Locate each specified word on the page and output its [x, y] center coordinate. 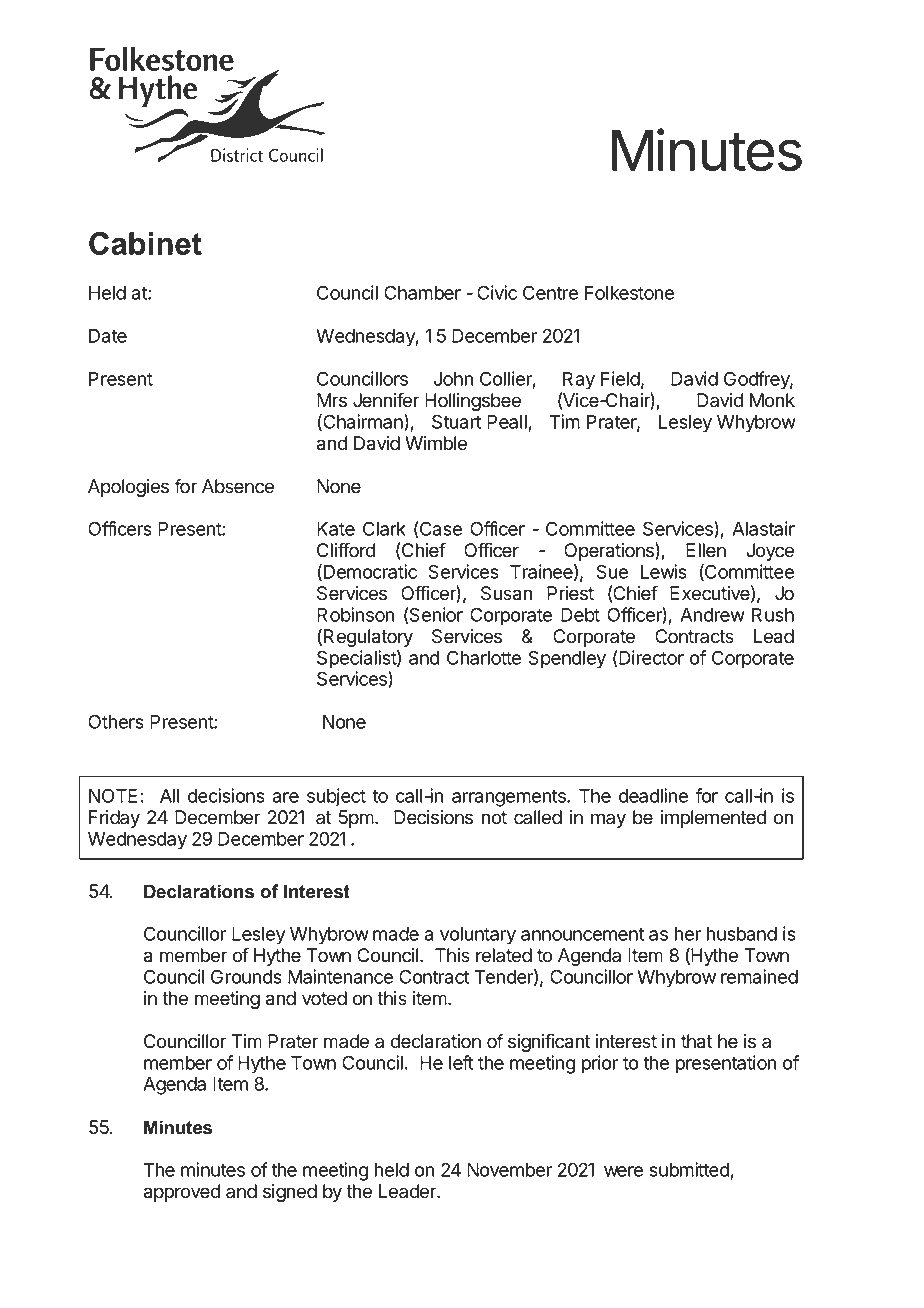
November [509, 1170]
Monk [772, 400]
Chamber [422, 292]
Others [116, 721]
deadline [653, 795]
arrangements [510, 798]
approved [182, 1193]
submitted [690, 1170]
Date [108, 336]
